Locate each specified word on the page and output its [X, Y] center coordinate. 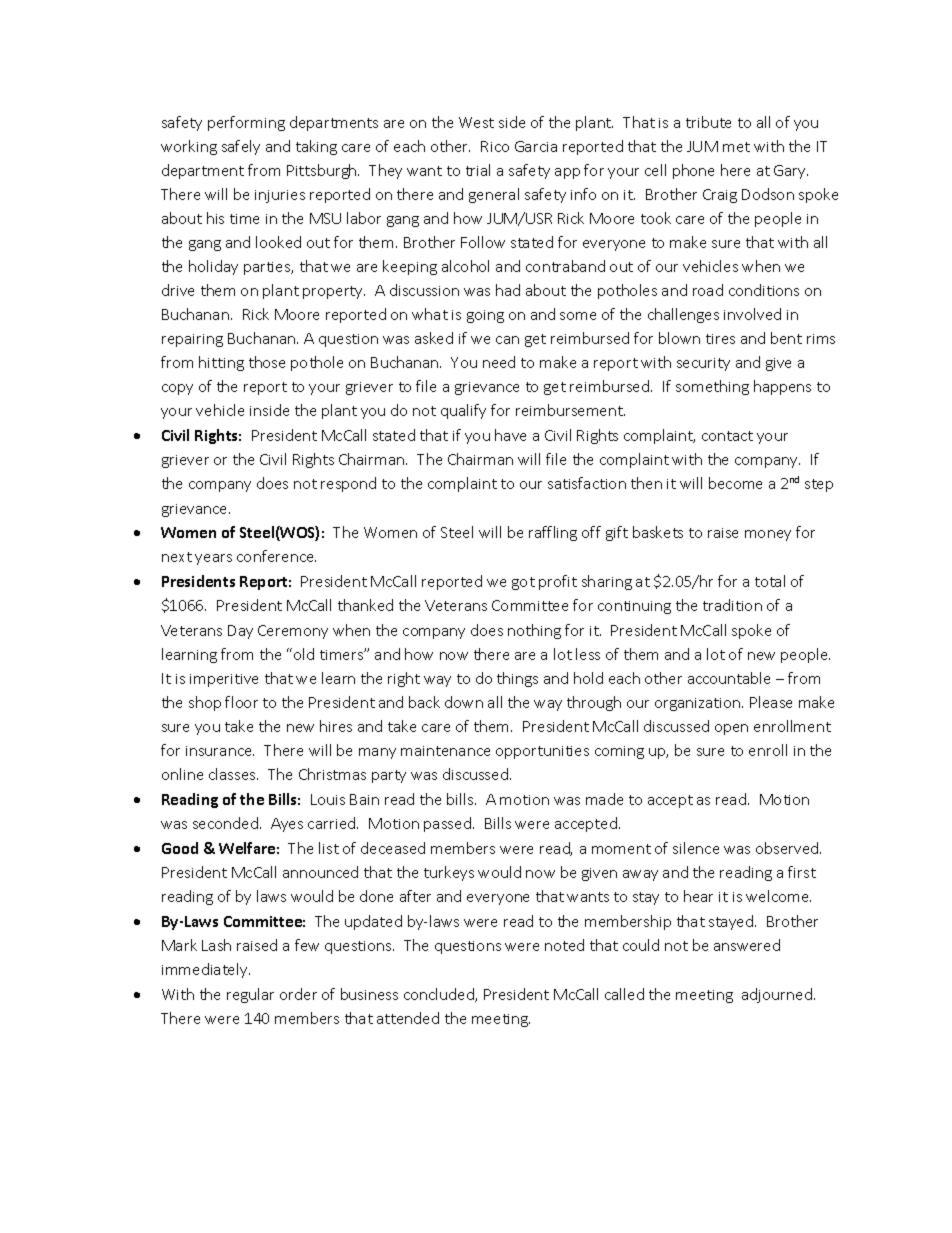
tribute [708, 122]
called [624, 994]
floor [241, 702]
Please [771, 702]
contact [727, 436]
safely [241, 147]
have [510, 435]
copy [177, 389]
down [464, 702]
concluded [440, 995]
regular [250, 995]
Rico [495, 146]
